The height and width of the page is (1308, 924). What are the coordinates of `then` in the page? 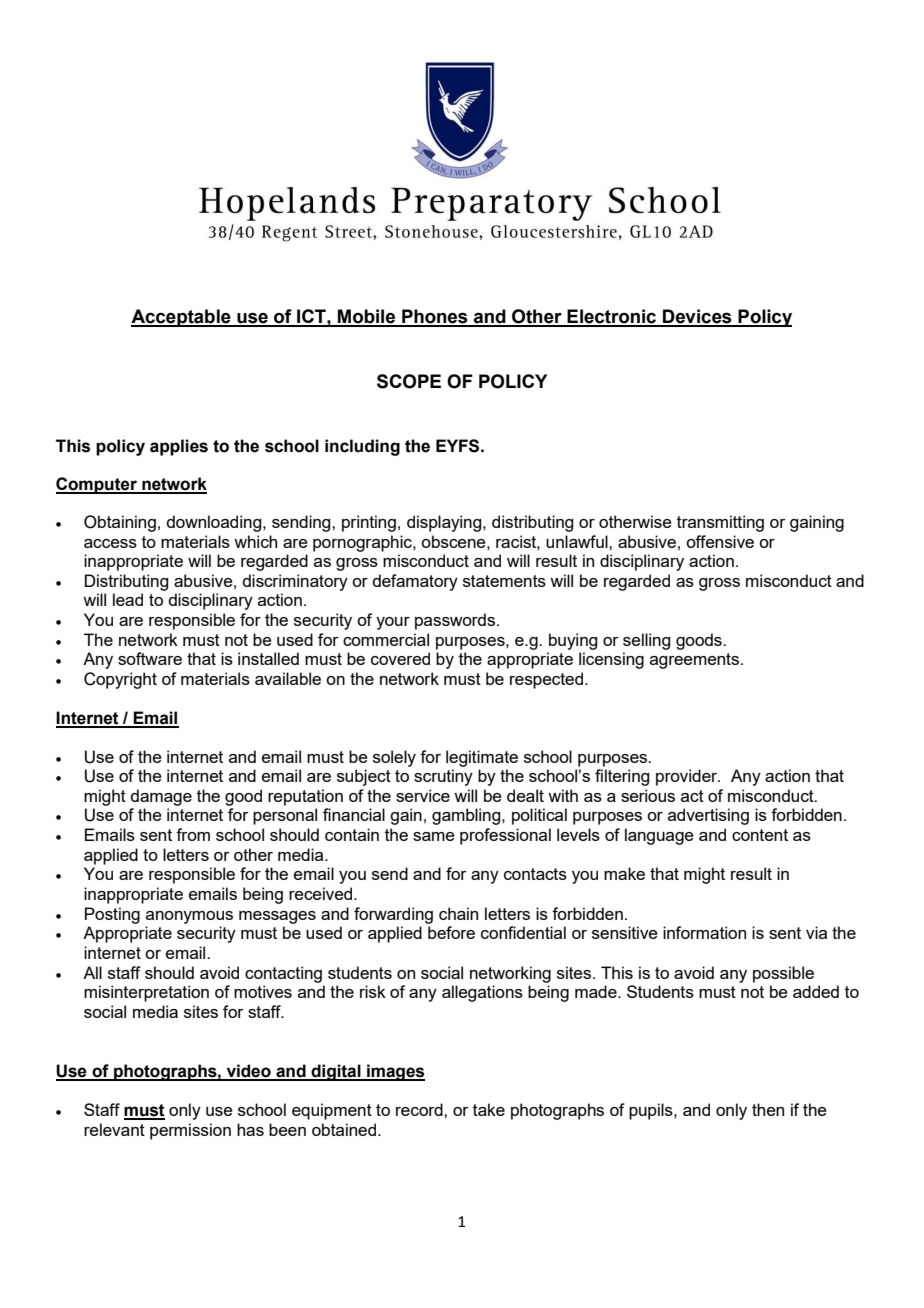 It's located at (768, 1109).
